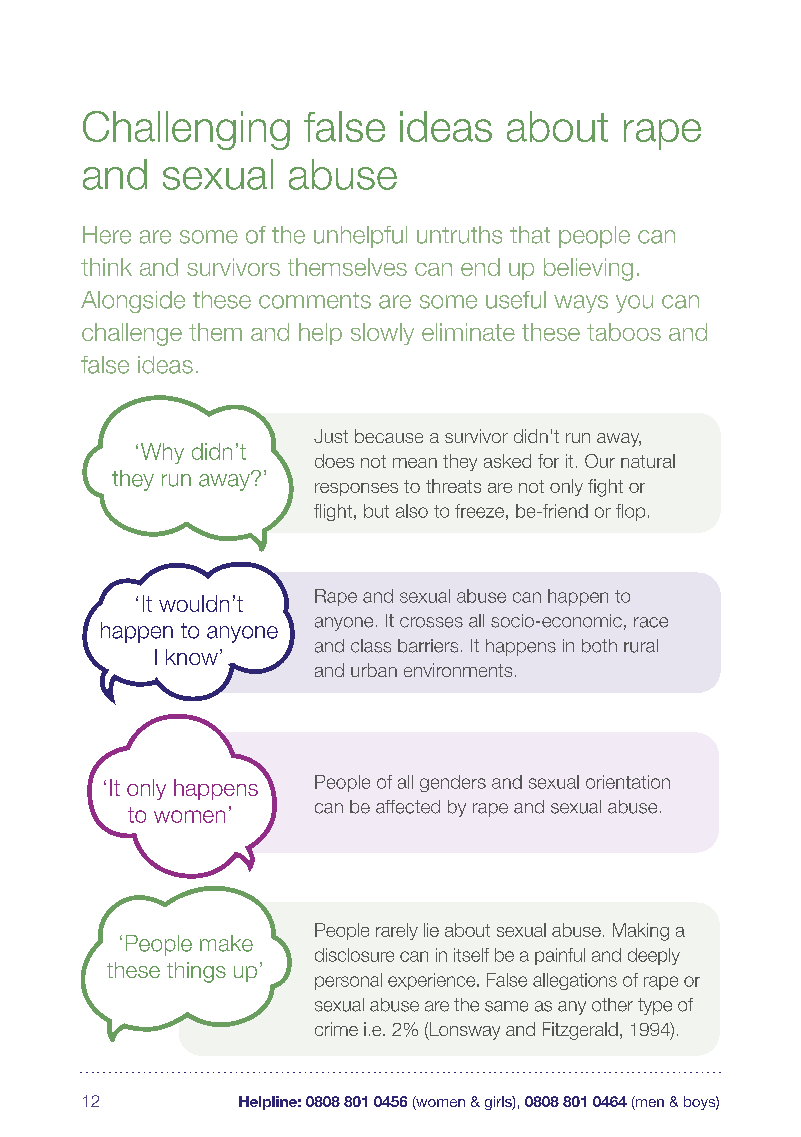  I want to click on that, so click(530, 235).
